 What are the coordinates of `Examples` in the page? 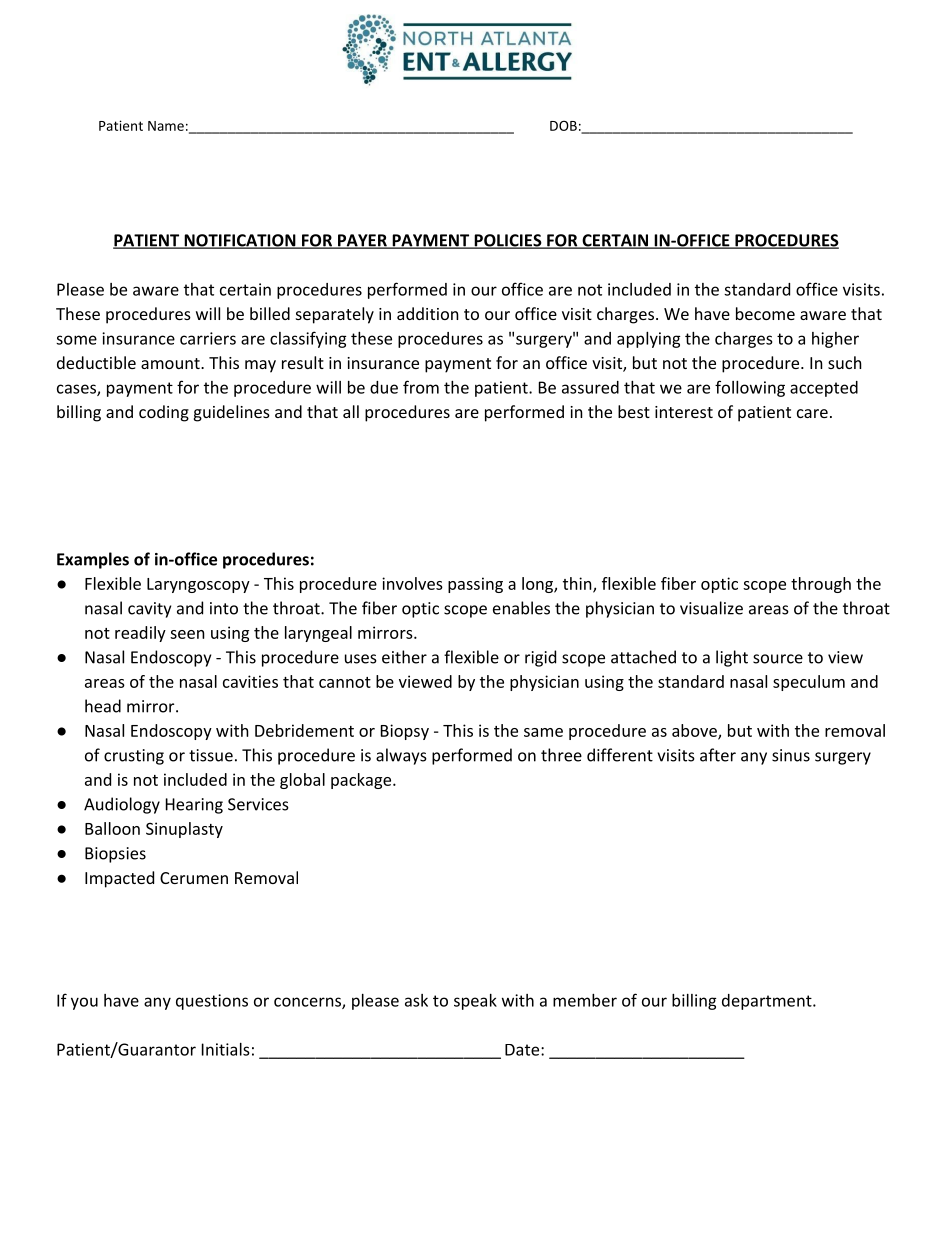 It's located at (93, 560).
